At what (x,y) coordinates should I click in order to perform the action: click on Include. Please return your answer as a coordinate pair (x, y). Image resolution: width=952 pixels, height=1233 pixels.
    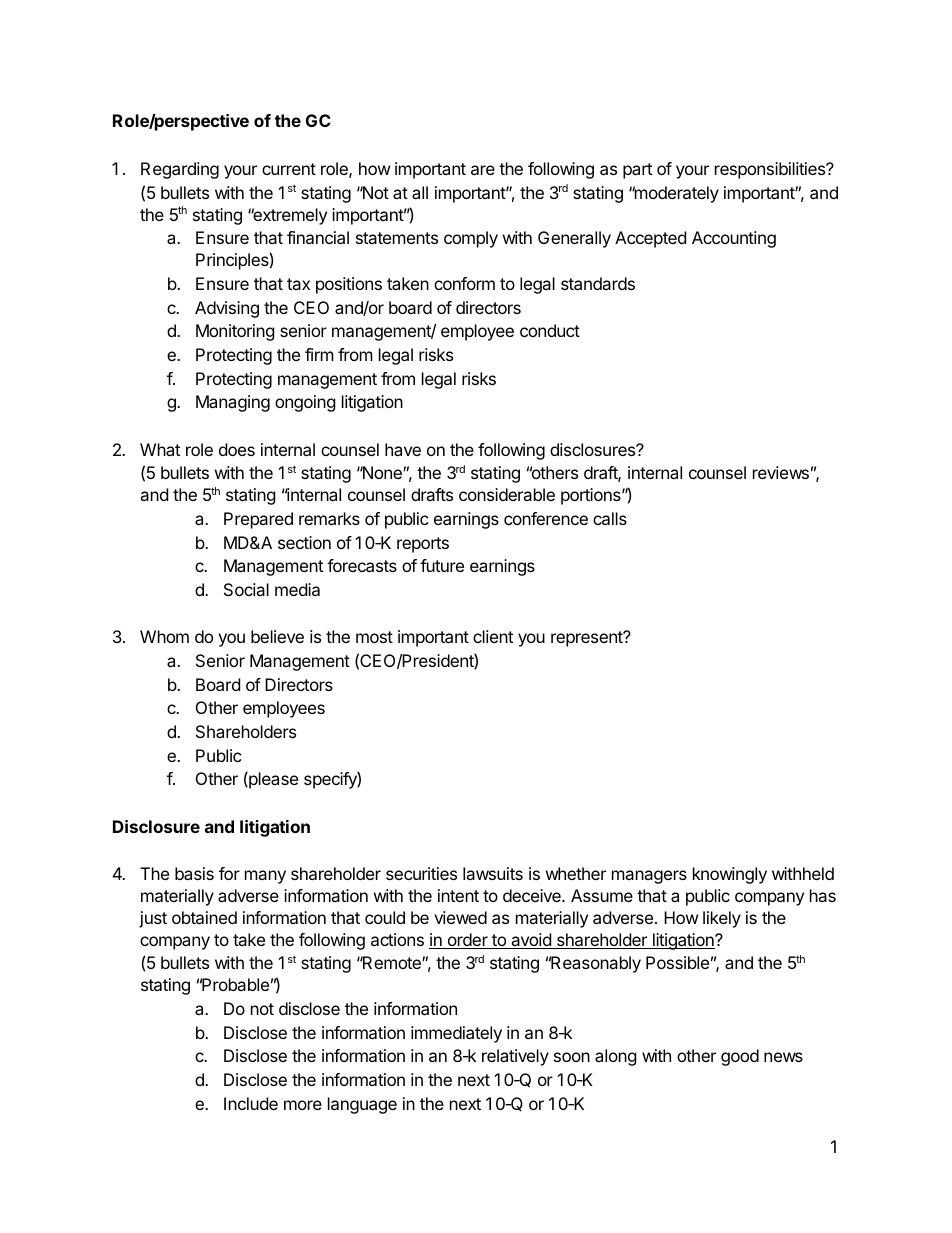
    Looking at the image, I should click on (251, 1103).
